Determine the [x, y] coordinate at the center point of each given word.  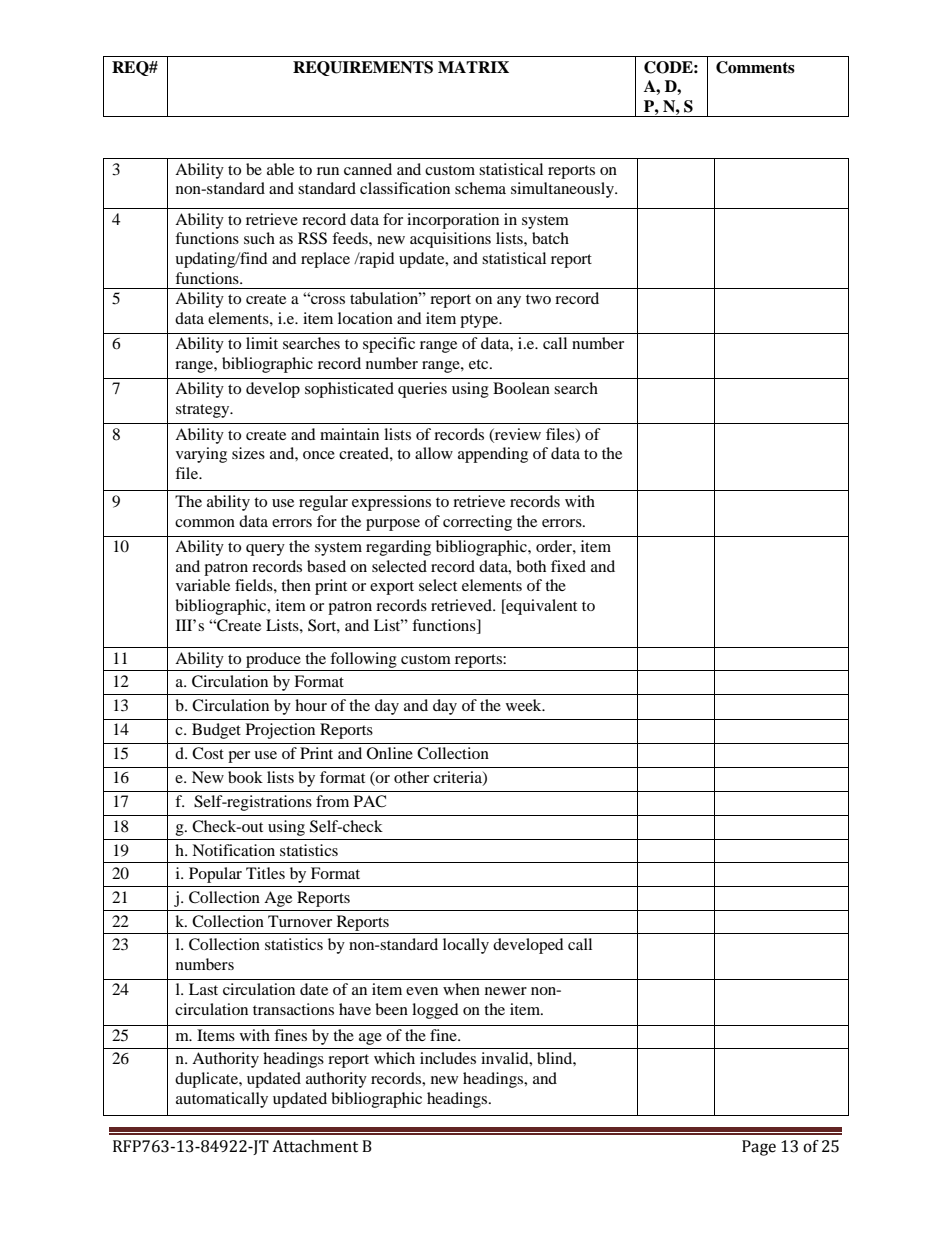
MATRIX [473, 67]
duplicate [207, 1080]
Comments [755, 67]
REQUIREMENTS [363, 68]
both [531, 566]
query [265, 550]
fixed [568, 566]
